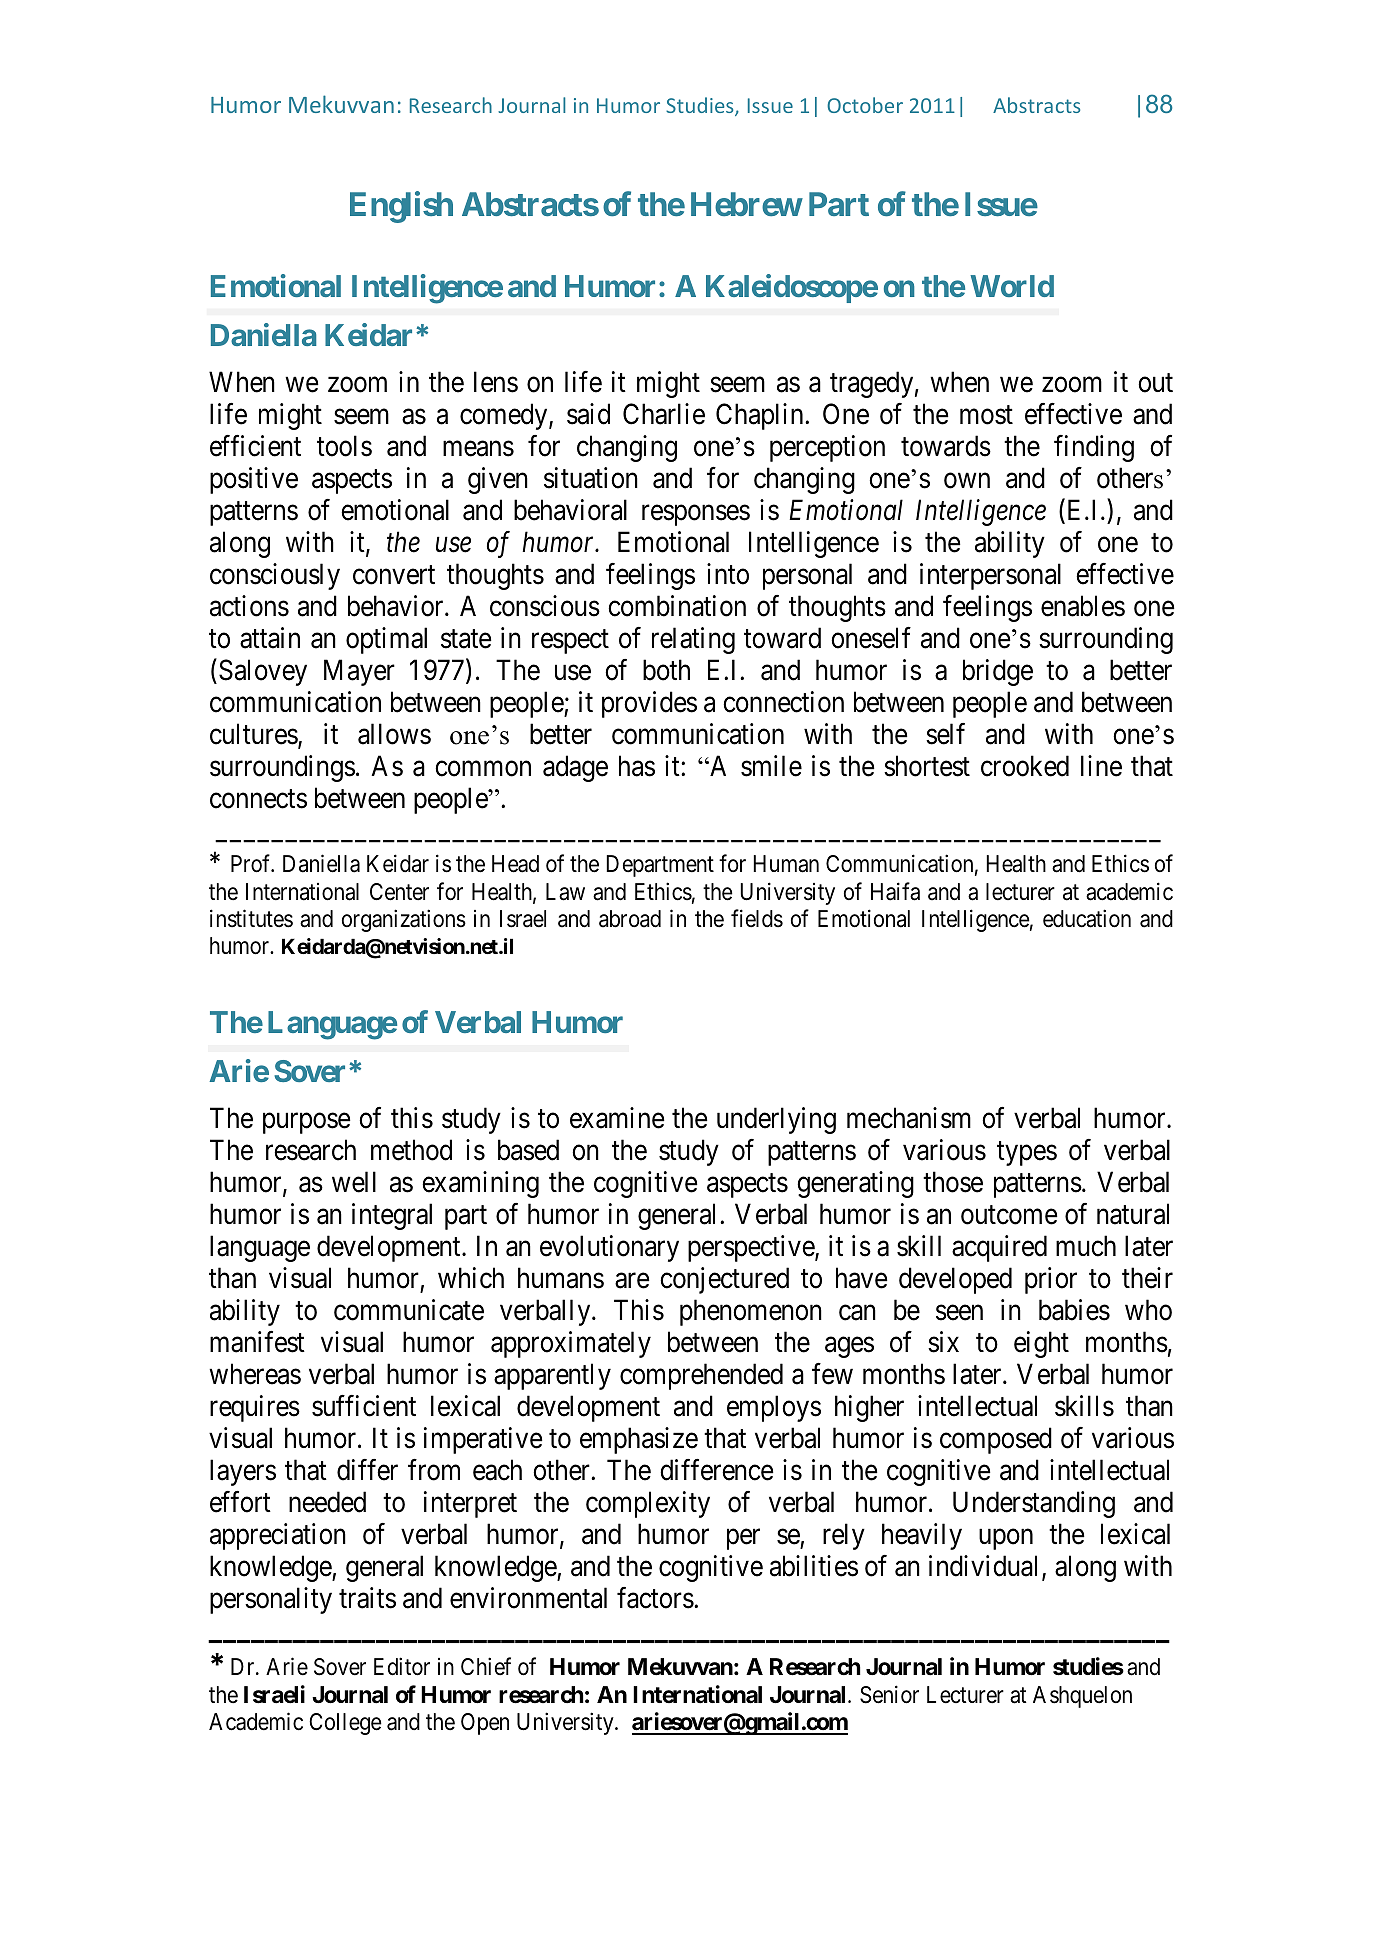 Image resolution: width=1382 pixels, height=1954 pixels. Describe the element at coordinates (401, 207) in the screenshot. I see `English` at that location.
